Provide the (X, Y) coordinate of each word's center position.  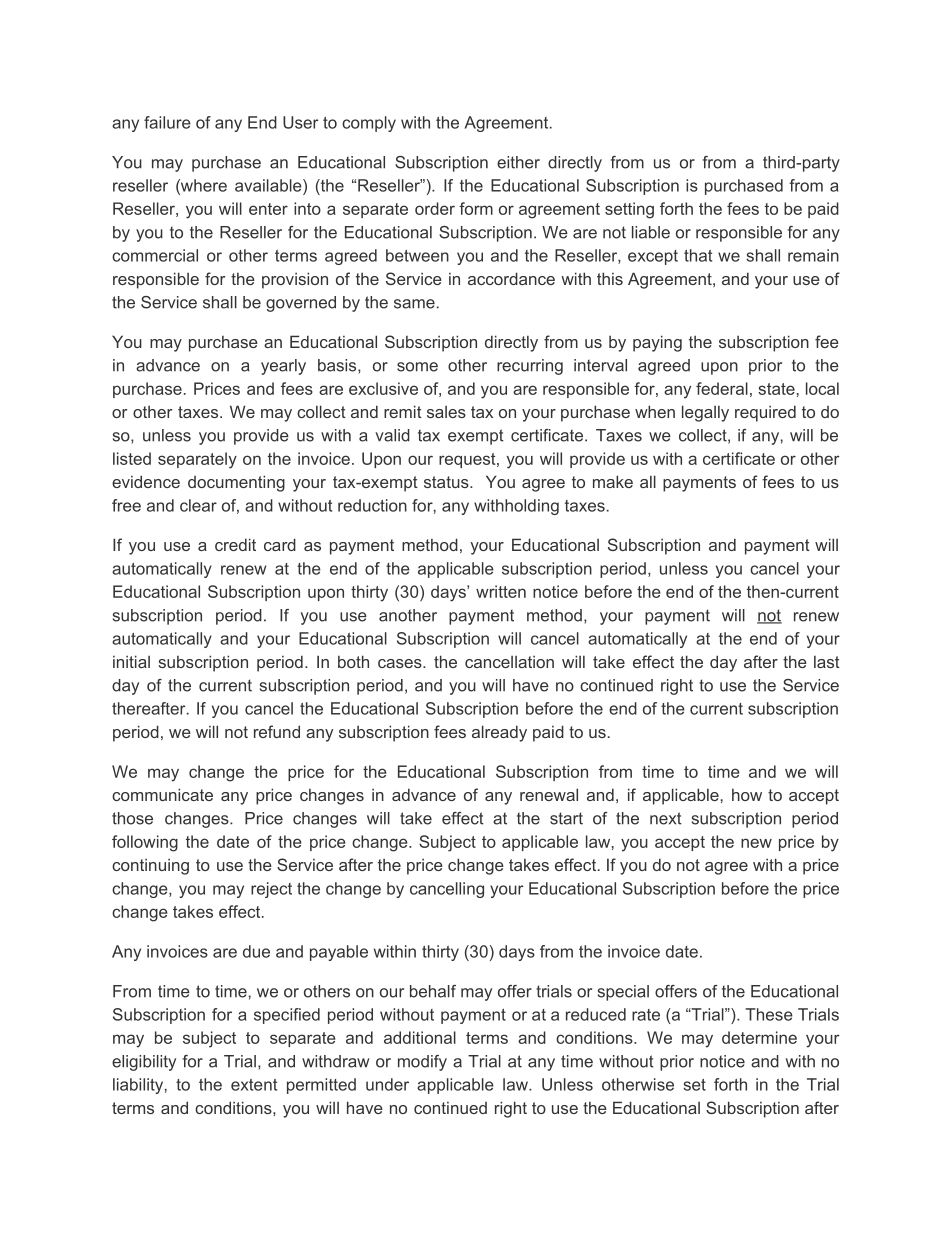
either (518, 162)
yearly (283, 367)
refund (277, 731)
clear (198, 505)
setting (629, 210)
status (447, 482)
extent (254, 1085)
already (499, 733)
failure (167, 122)
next (666, 818)
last (827, 661)
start (566, 818)
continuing (150, 867)
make (613, 481)
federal (722, 388)
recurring (530, 367)
